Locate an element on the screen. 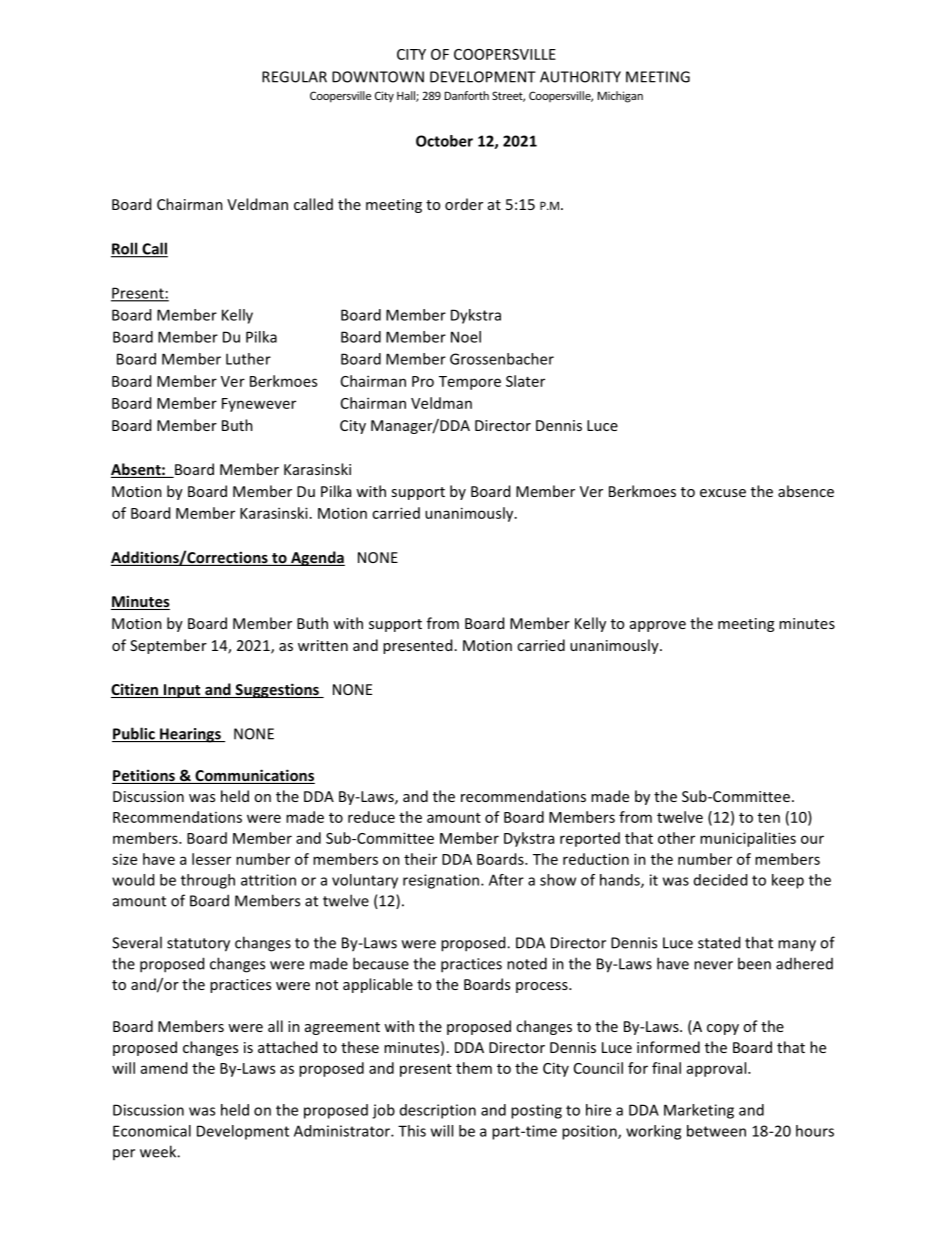 The width and height of the screenshot is (952, 1233). approve is located at coordinates (658, 626).
